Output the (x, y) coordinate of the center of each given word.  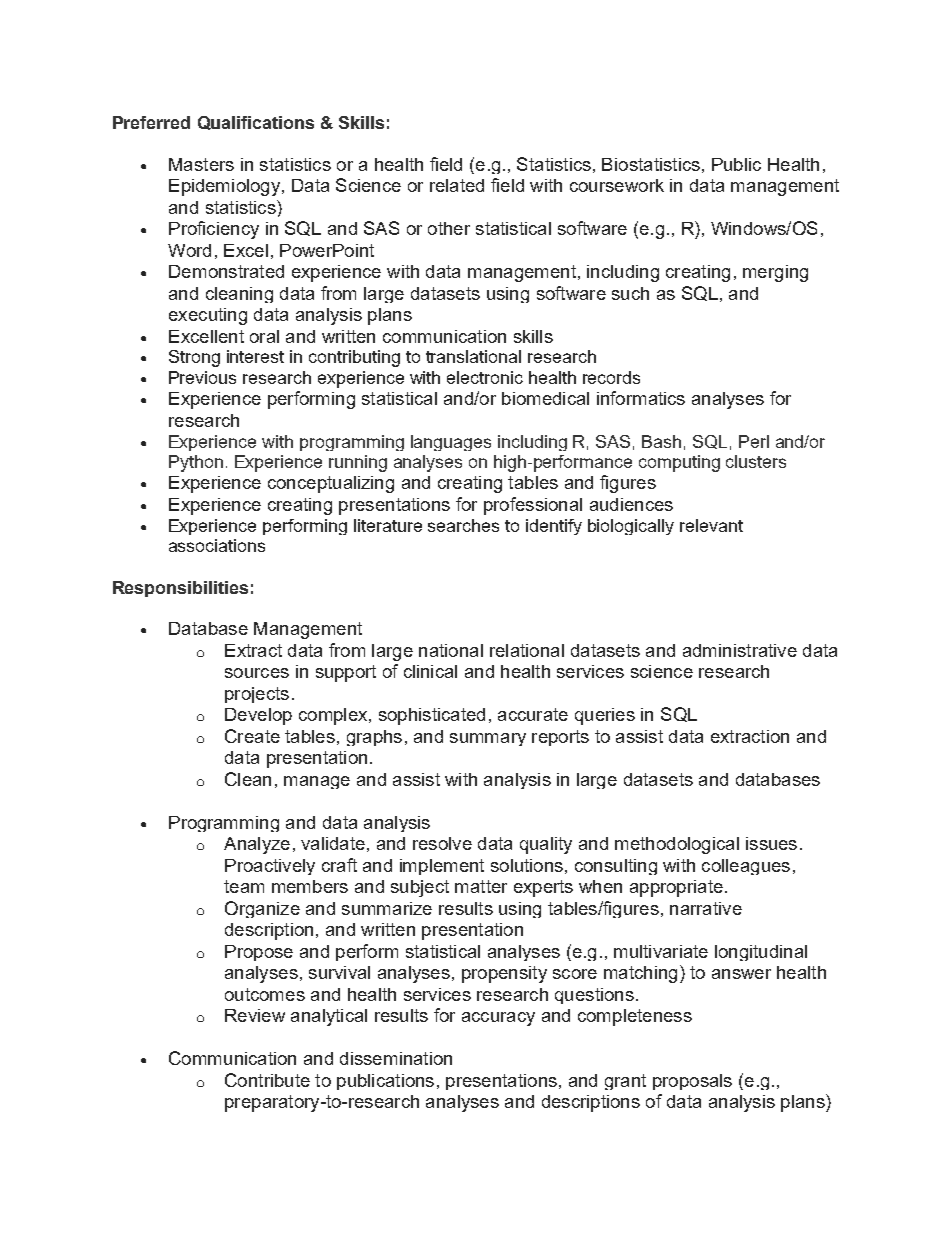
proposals (692, 1082)
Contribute (267, 1080)
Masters (201, 164)
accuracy (498, 1019)
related (457, 185)
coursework (617, 185)
